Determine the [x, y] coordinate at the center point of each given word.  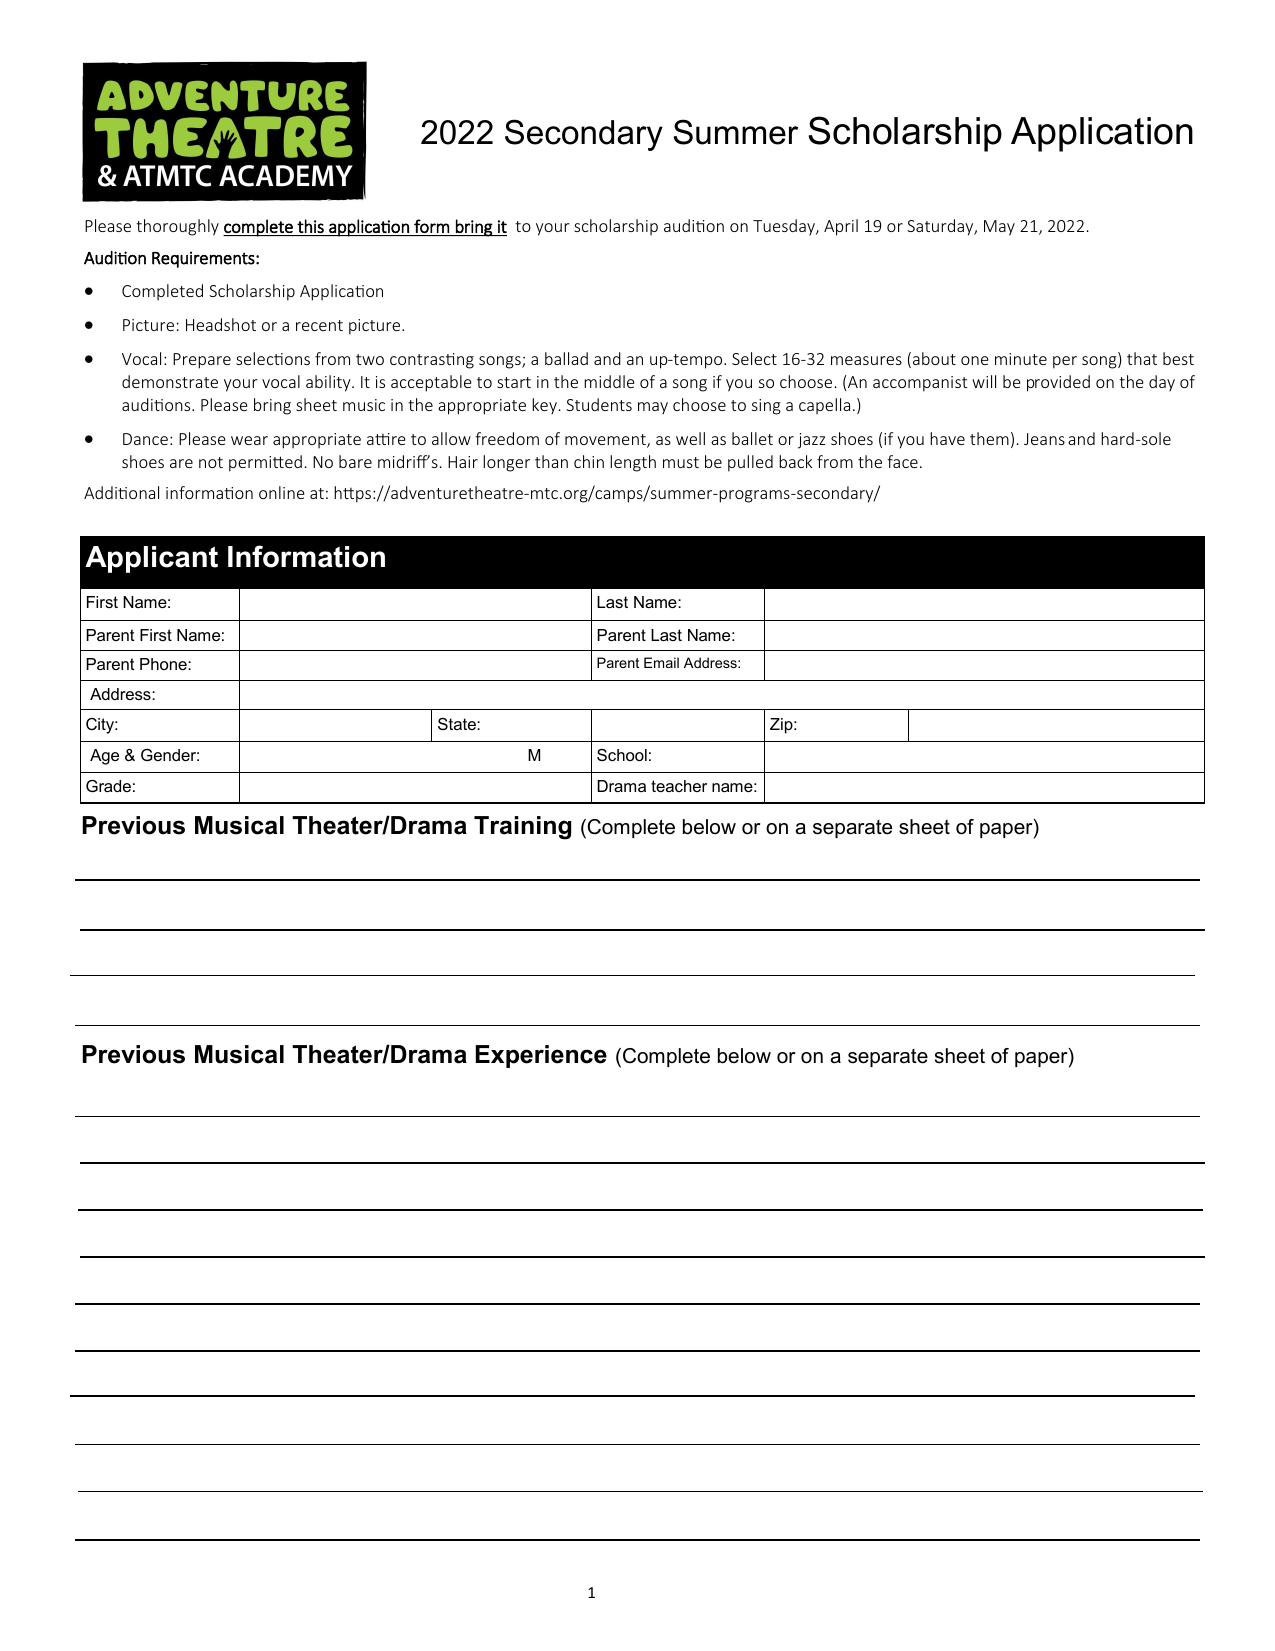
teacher [679, 786]
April [841, 227]
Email [661, 662]
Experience [541, 1056]
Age [104, 757]
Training [522, 828]
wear [249, 440]
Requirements [204, 259]
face [902, 461]
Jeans [1044, 439]
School [622, 755]
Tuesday [785, 227]
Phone [164, 664]
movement [606, 441]
